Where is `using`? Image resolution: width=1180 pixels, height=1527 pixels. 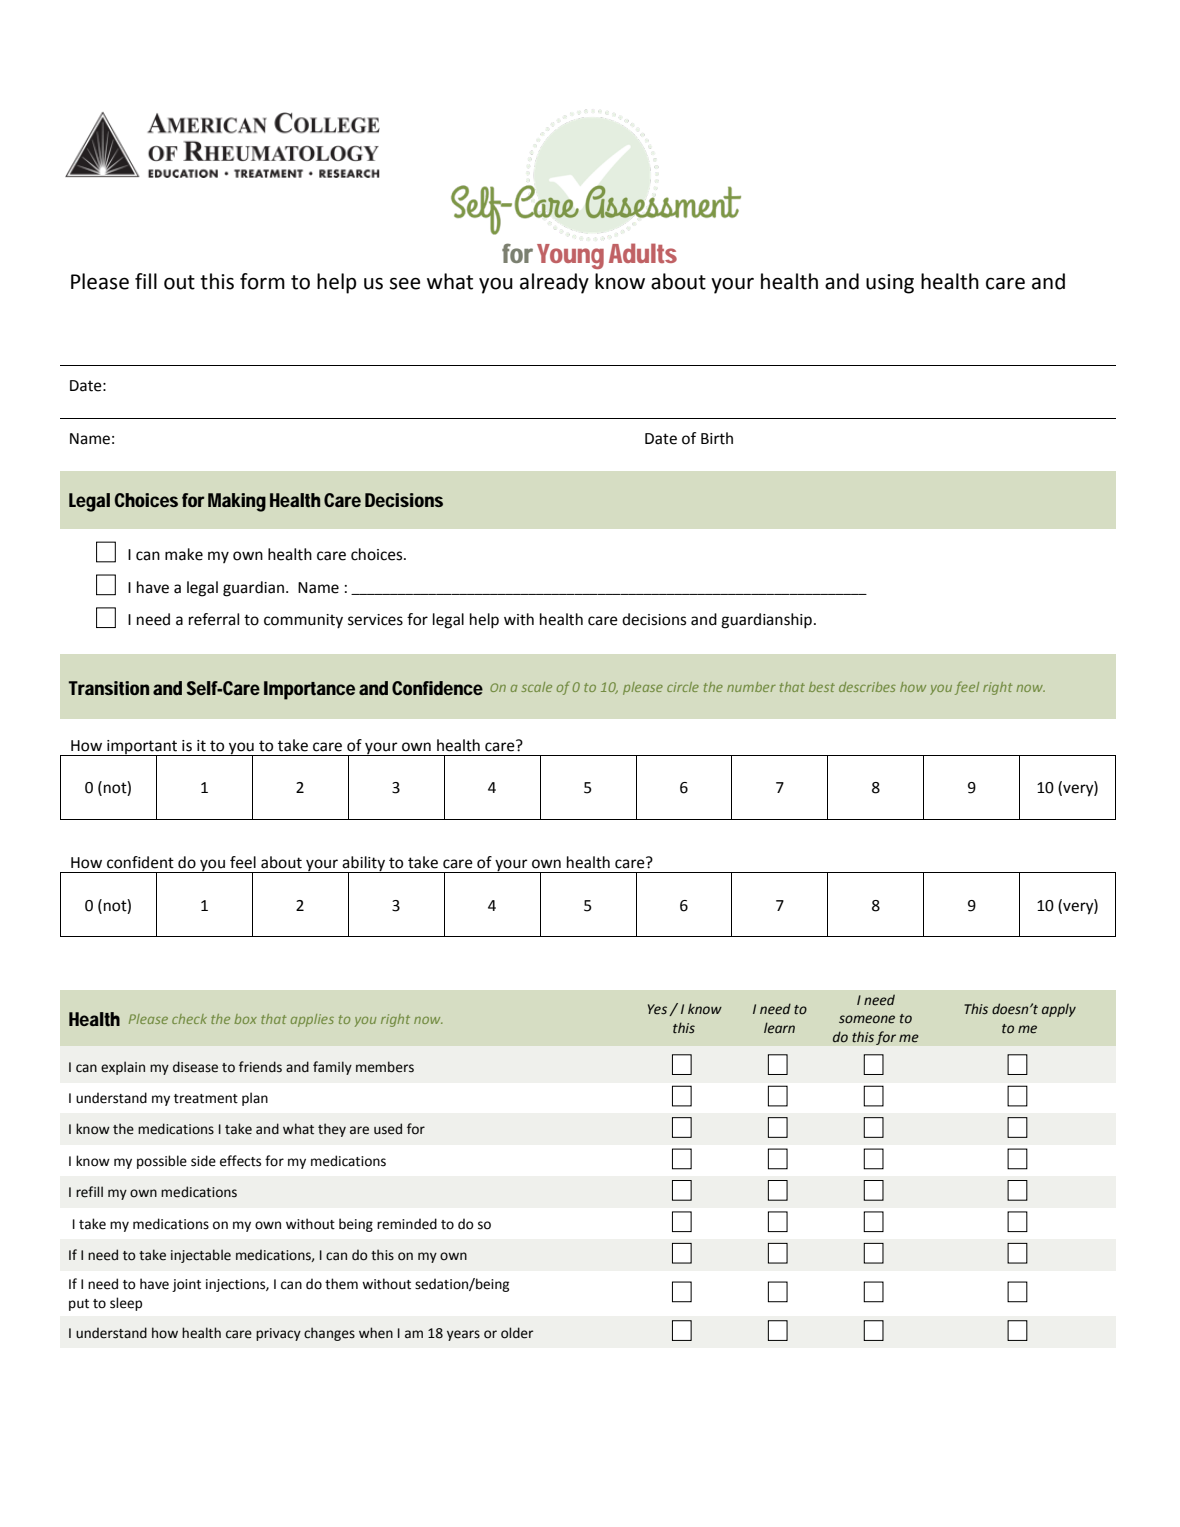 using is located at coordinates (890, 284).
